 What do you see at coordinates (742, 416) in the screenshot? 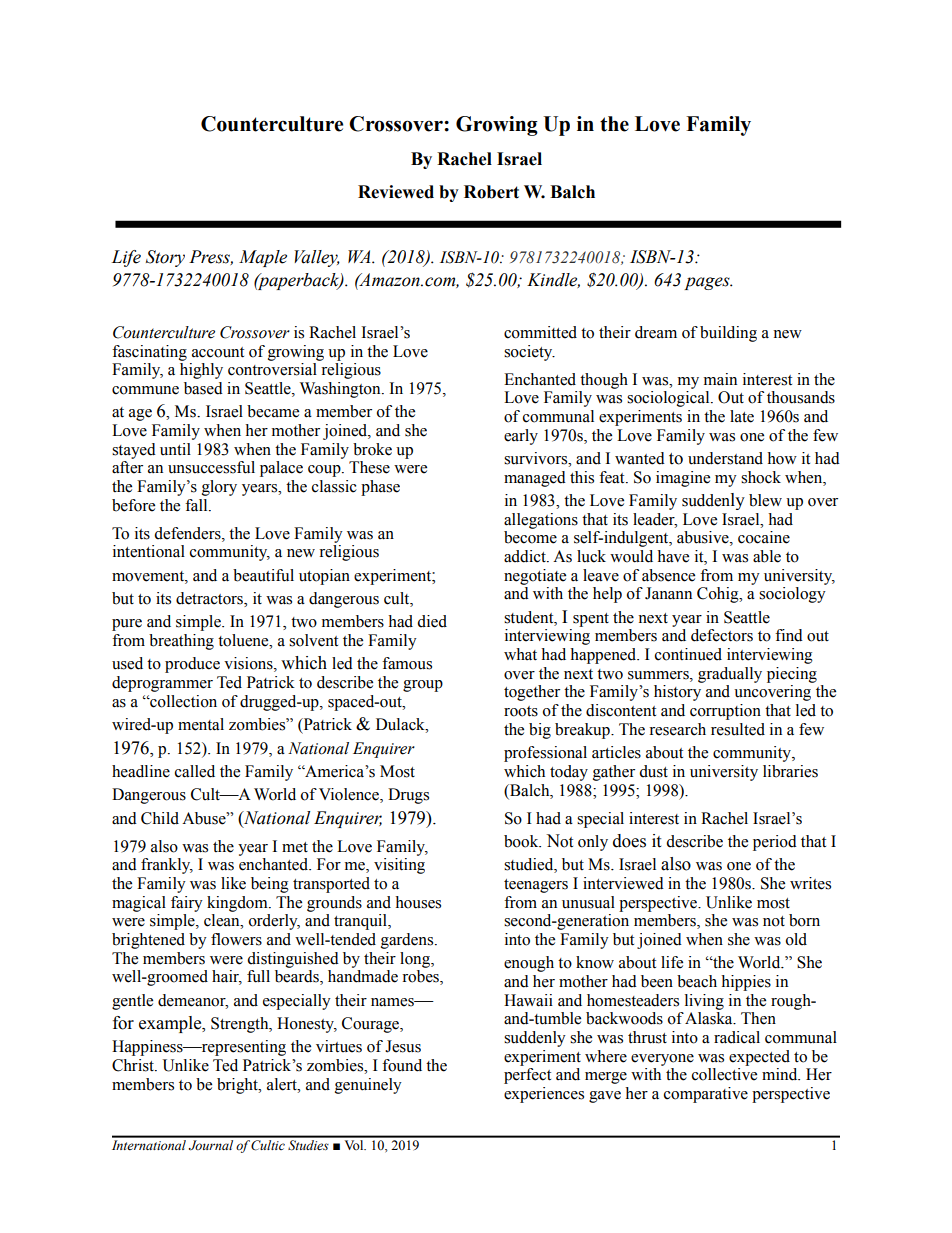
I see `late` at bounding box center [742, 416].
